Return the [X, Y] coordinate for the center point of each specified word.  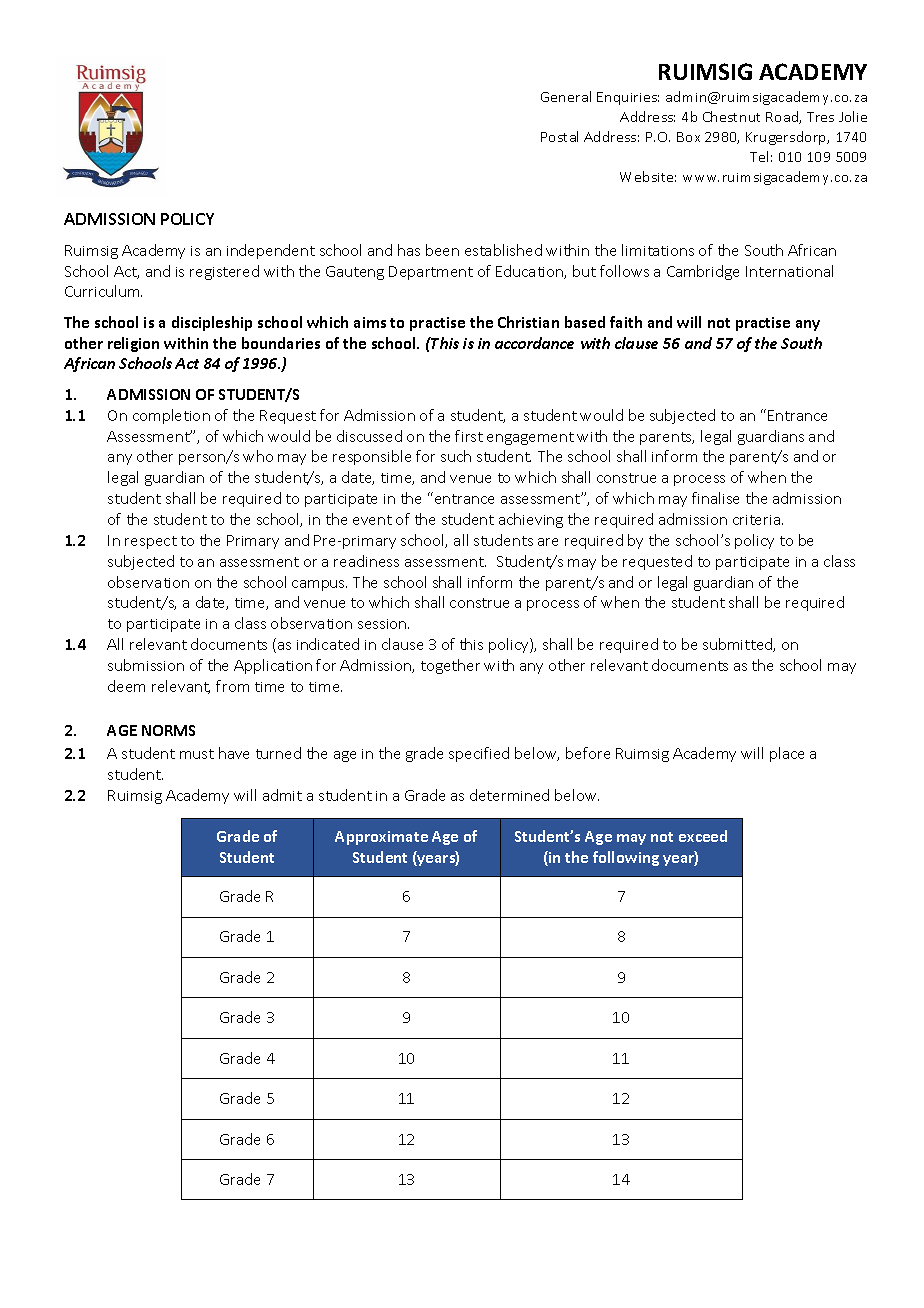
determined [509, 795]
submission [146, 665]
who [258, 456]
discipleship [212, 323]
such [456, 456]
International [789, 271]
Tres [820, 117]
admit [282, 795]
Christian [528, 322]
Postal [559, 136]
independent [271, 251]
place [787, 754]
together [450, 666]
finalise [715, 498]
